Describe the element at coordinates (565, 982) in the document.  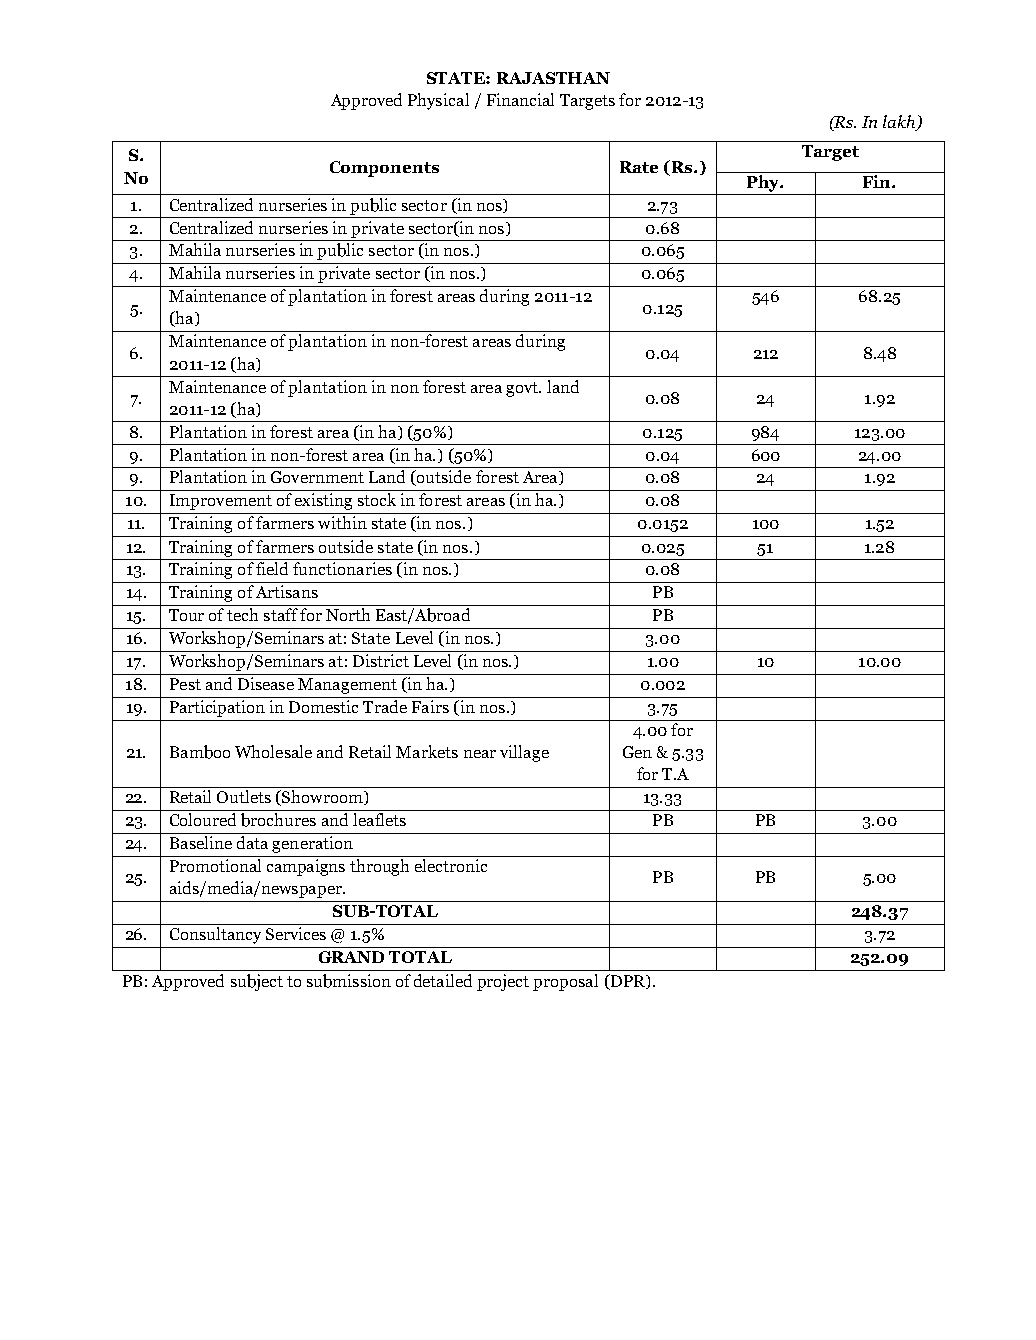
I see `proposal` at that location.
